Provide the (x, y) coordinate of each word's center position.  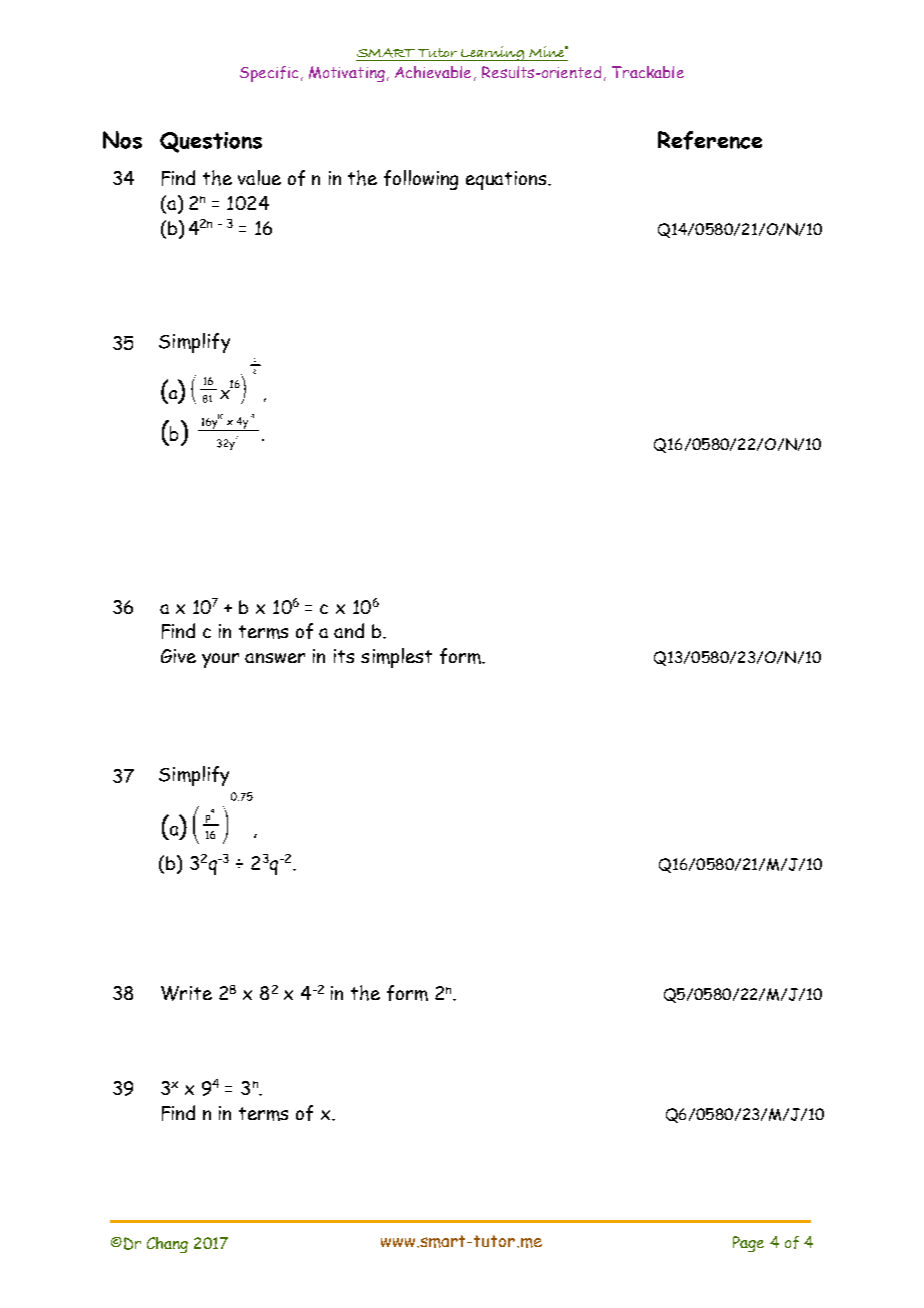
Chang (167, 1245)
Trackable (648, 72)
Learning (493, 53)
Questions (211, 142)
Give (178, 656)
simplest (396, 658)
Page (748, 1244)
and (349, 630)
